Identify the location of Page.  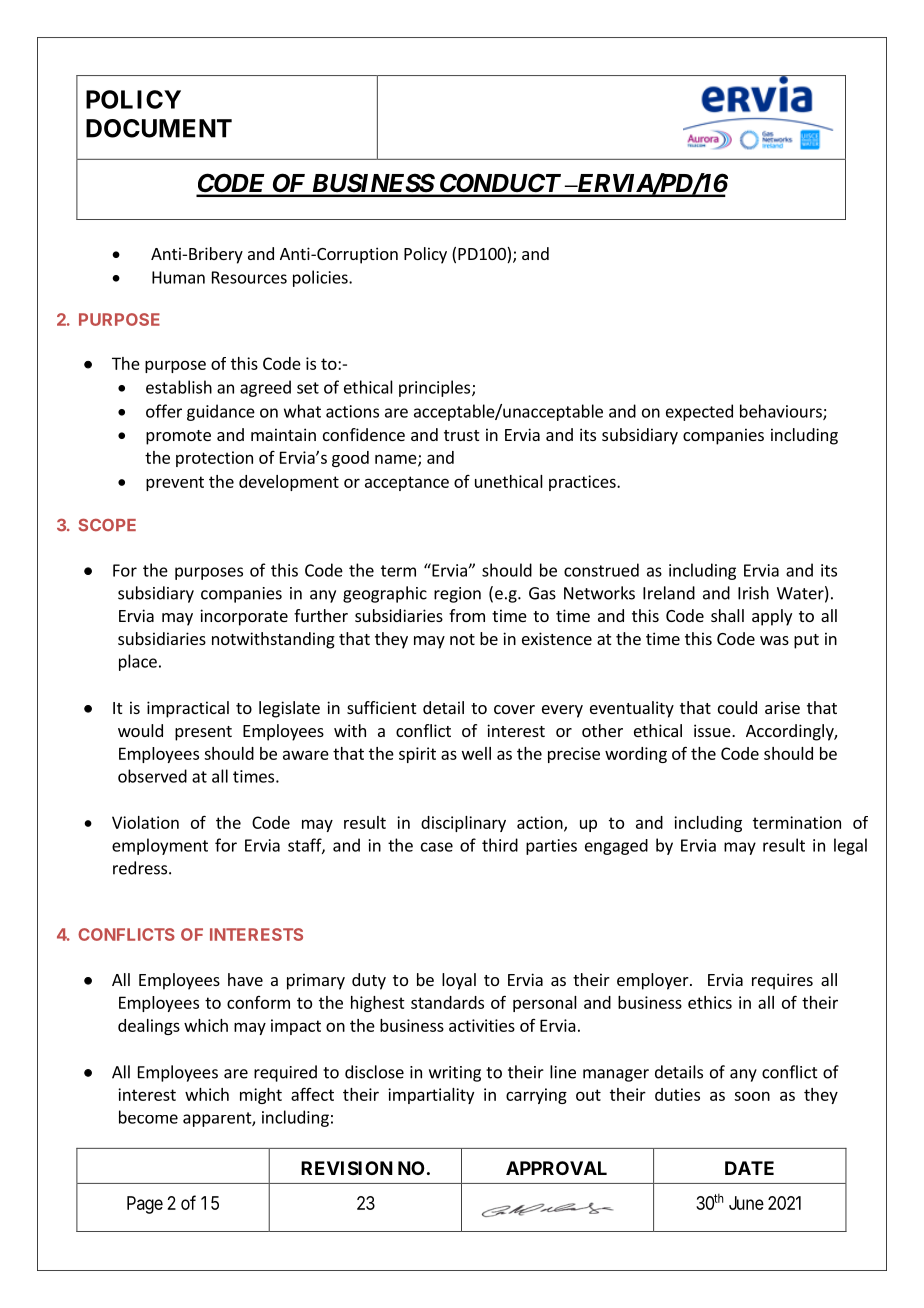
(145, 1205).
